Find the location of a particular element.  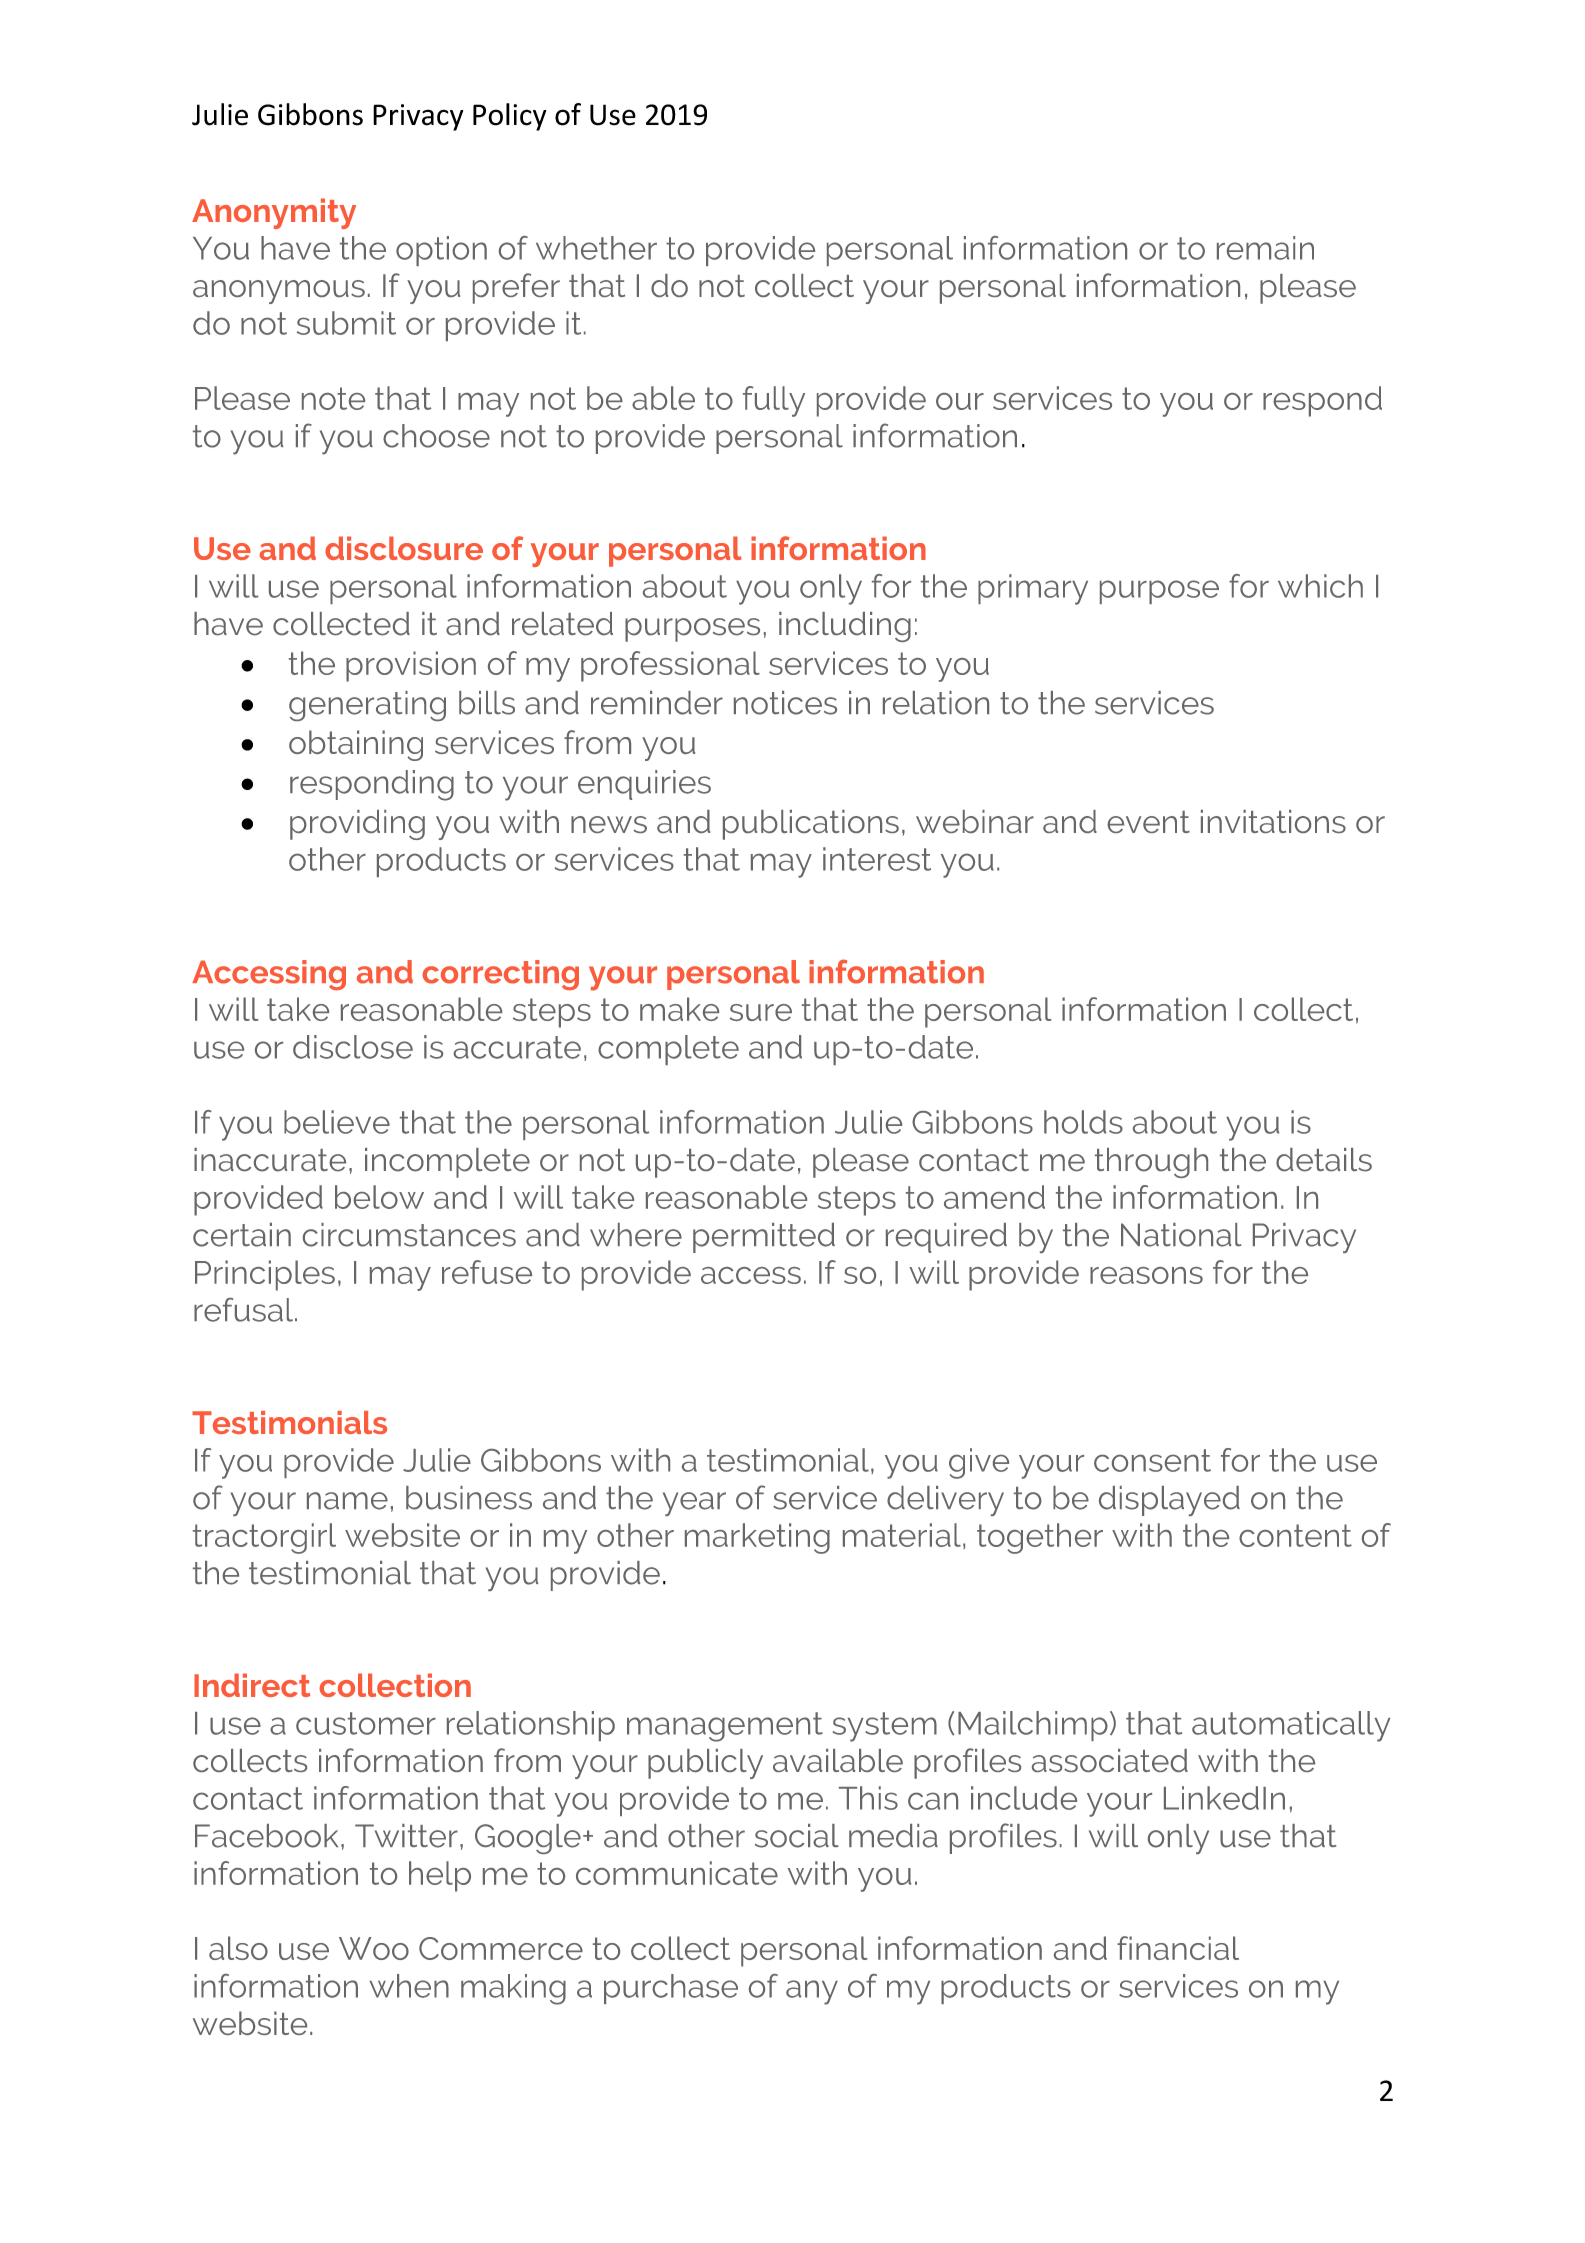

marketing is located at coordinates (757, 1538).
